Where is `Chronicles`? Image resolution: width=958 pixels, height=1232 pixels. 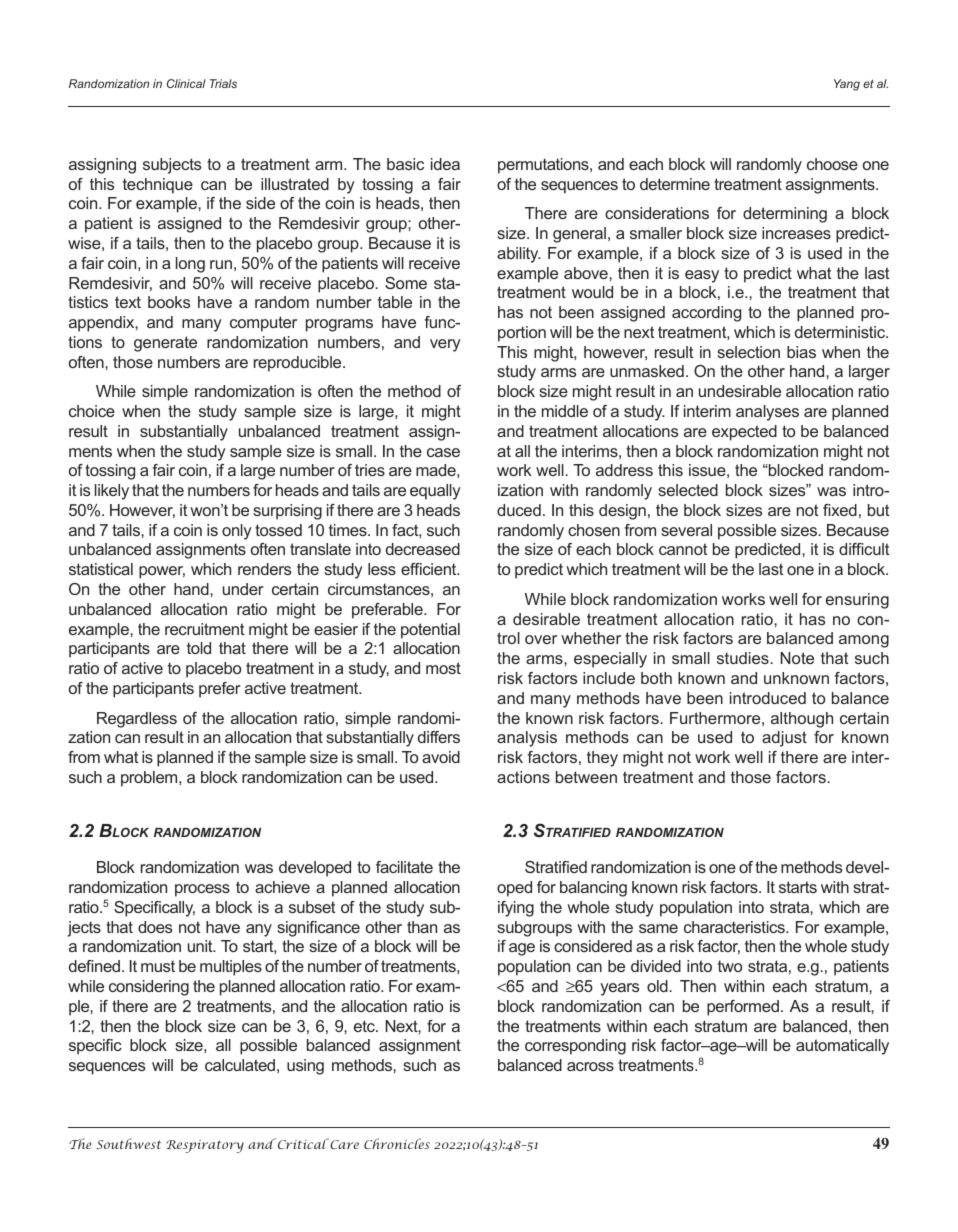 Chronicles is located at coordinates (397, 1143).
